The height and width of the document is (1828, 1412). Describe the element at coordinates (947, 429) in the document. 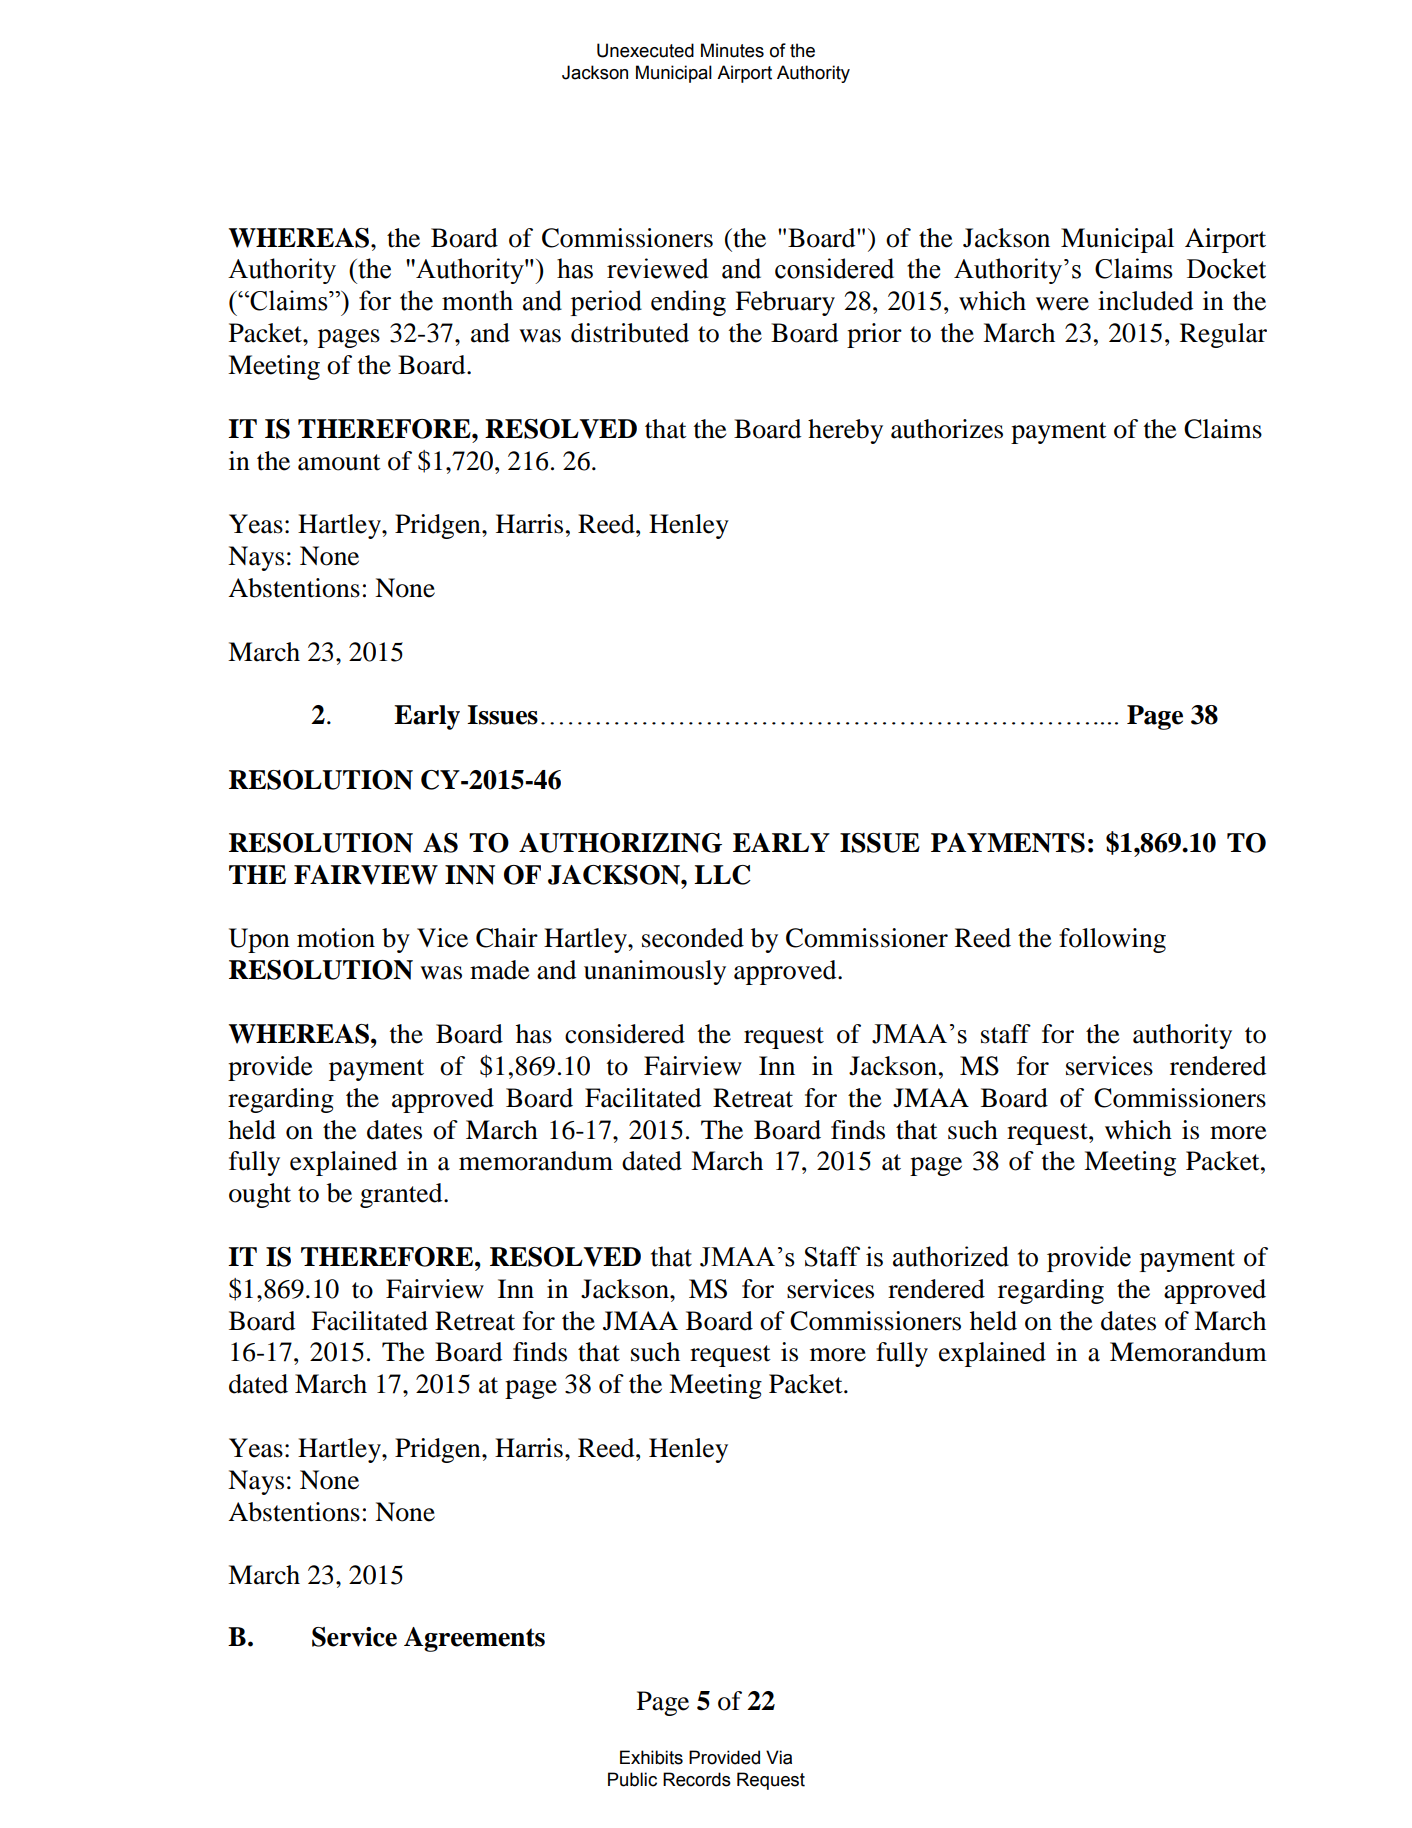

I see `authorizes` at that location.
